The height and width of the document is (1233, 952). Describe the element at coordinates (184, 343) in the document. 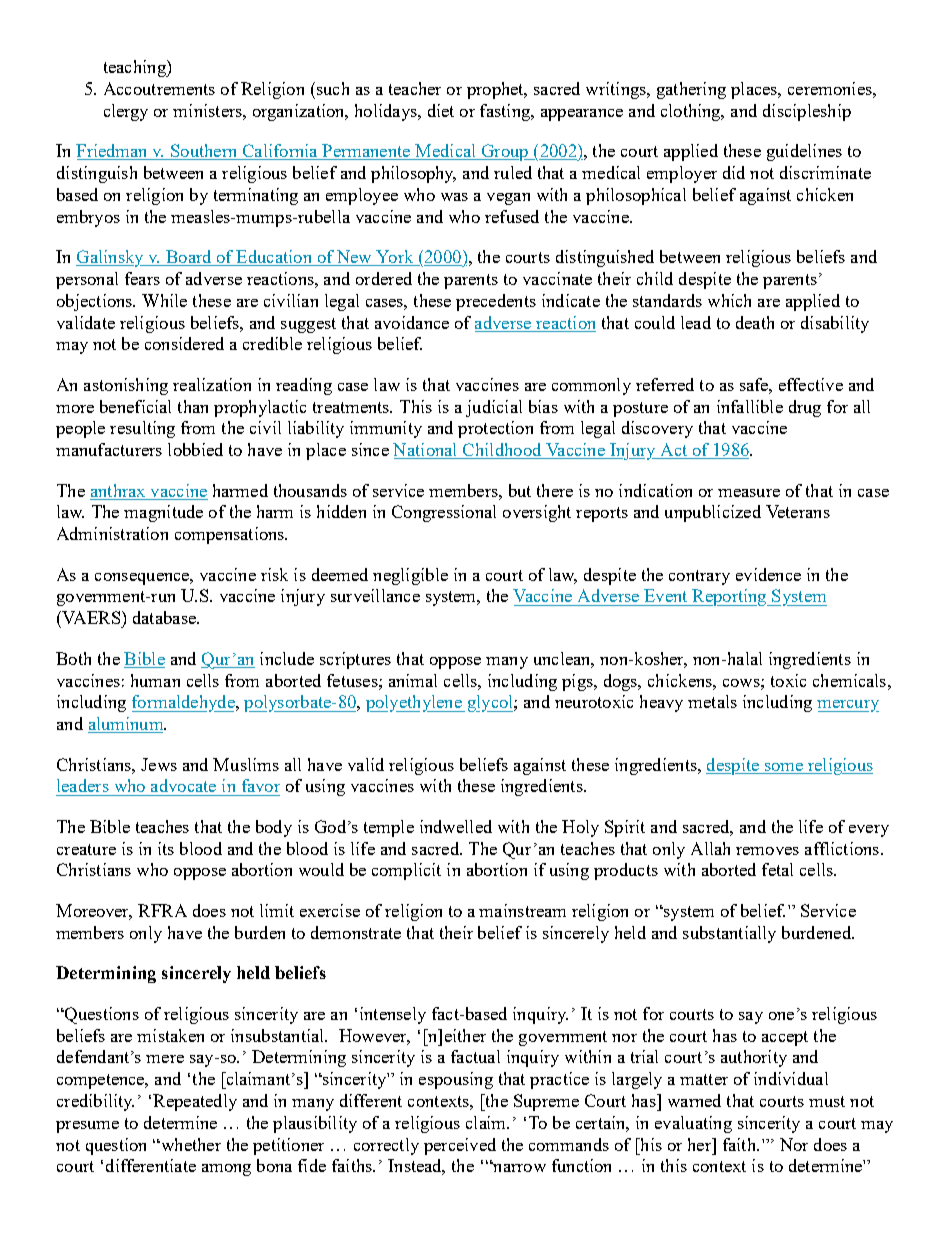

I see `considered` at that location.
